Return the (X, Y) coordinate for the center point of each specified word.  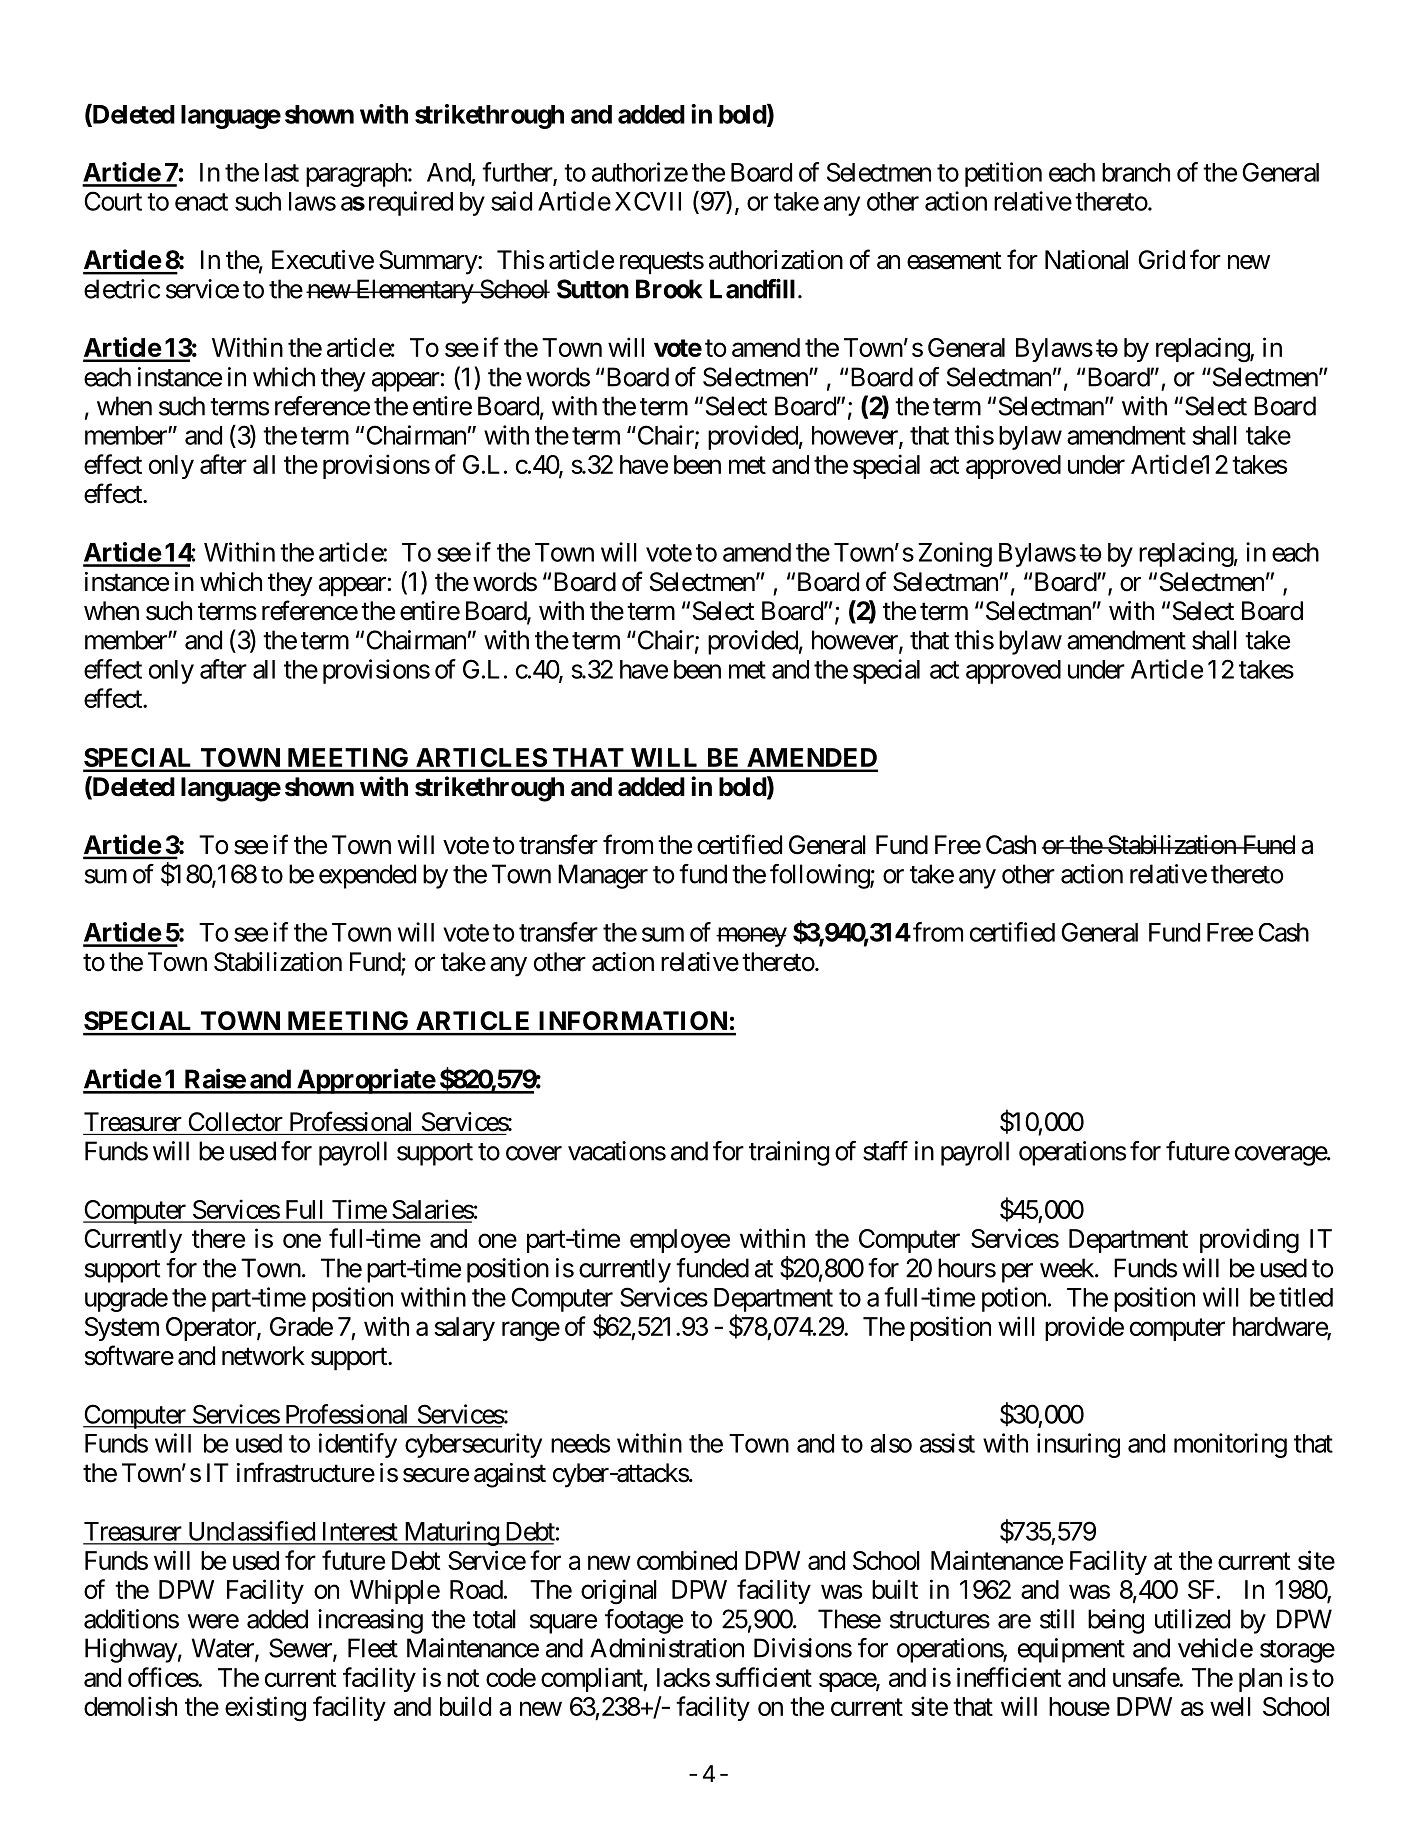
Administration (667, 1648)
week (1068, 1268)
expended (367, 876)
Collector (235, 1122)
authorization (776, 260)
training (789, 1153)
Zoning (955, 554)
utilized (1192, 1619)
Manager (603, 876)
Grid (1161, 260)
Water (224, 1649)
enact (201, 202)
